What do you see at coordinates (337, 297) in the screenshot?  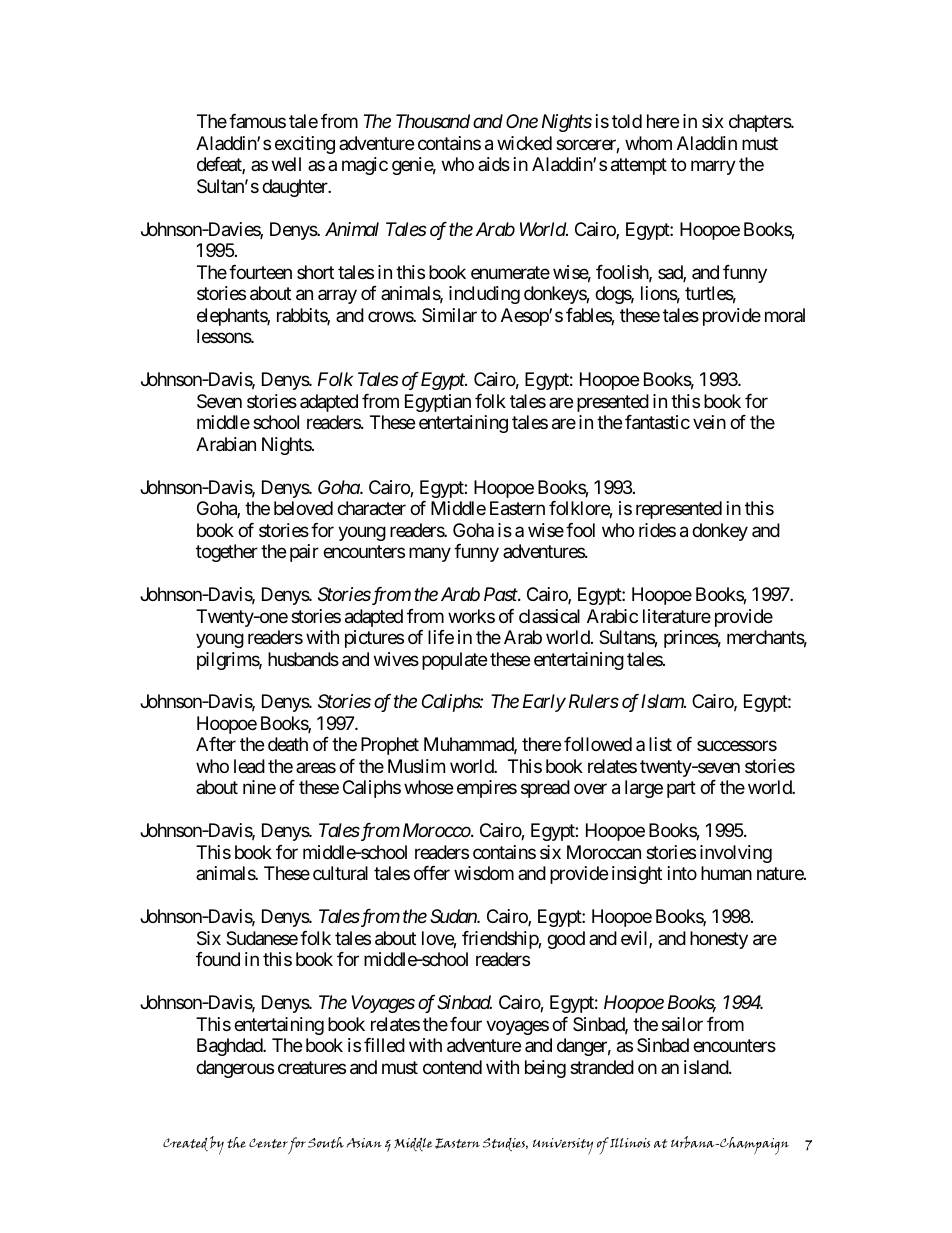 I see `array` at bounding box center [337, 297].
